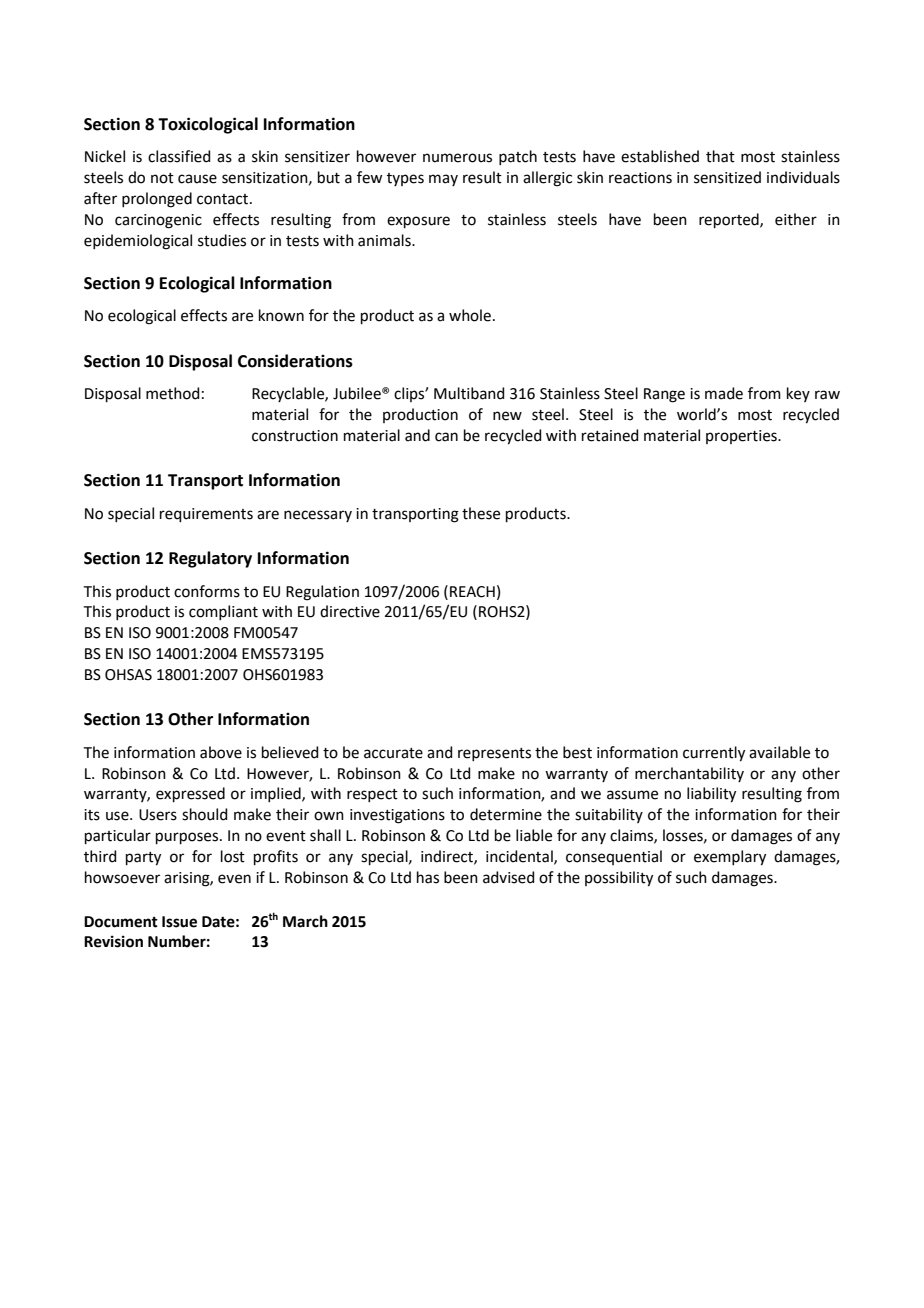 This image has width=924, height=1308. Describe the element at coordinates (206, 515) in the image. I see `requirements` at that location.
